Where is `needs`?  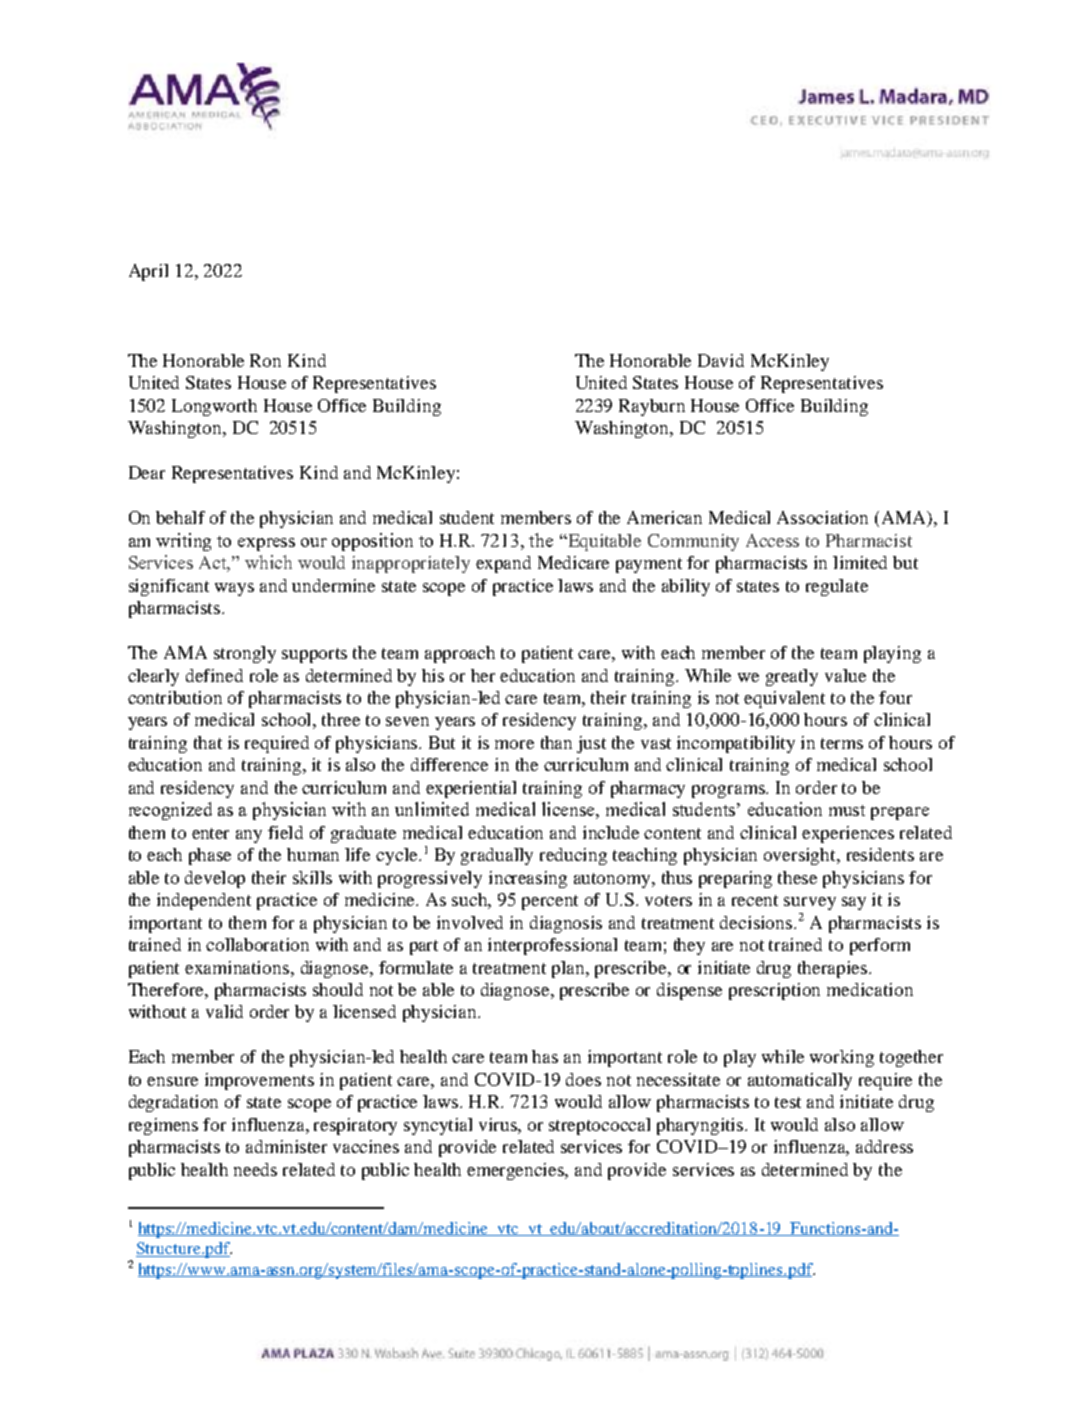
needs is located at coordinates (255, 1169).
